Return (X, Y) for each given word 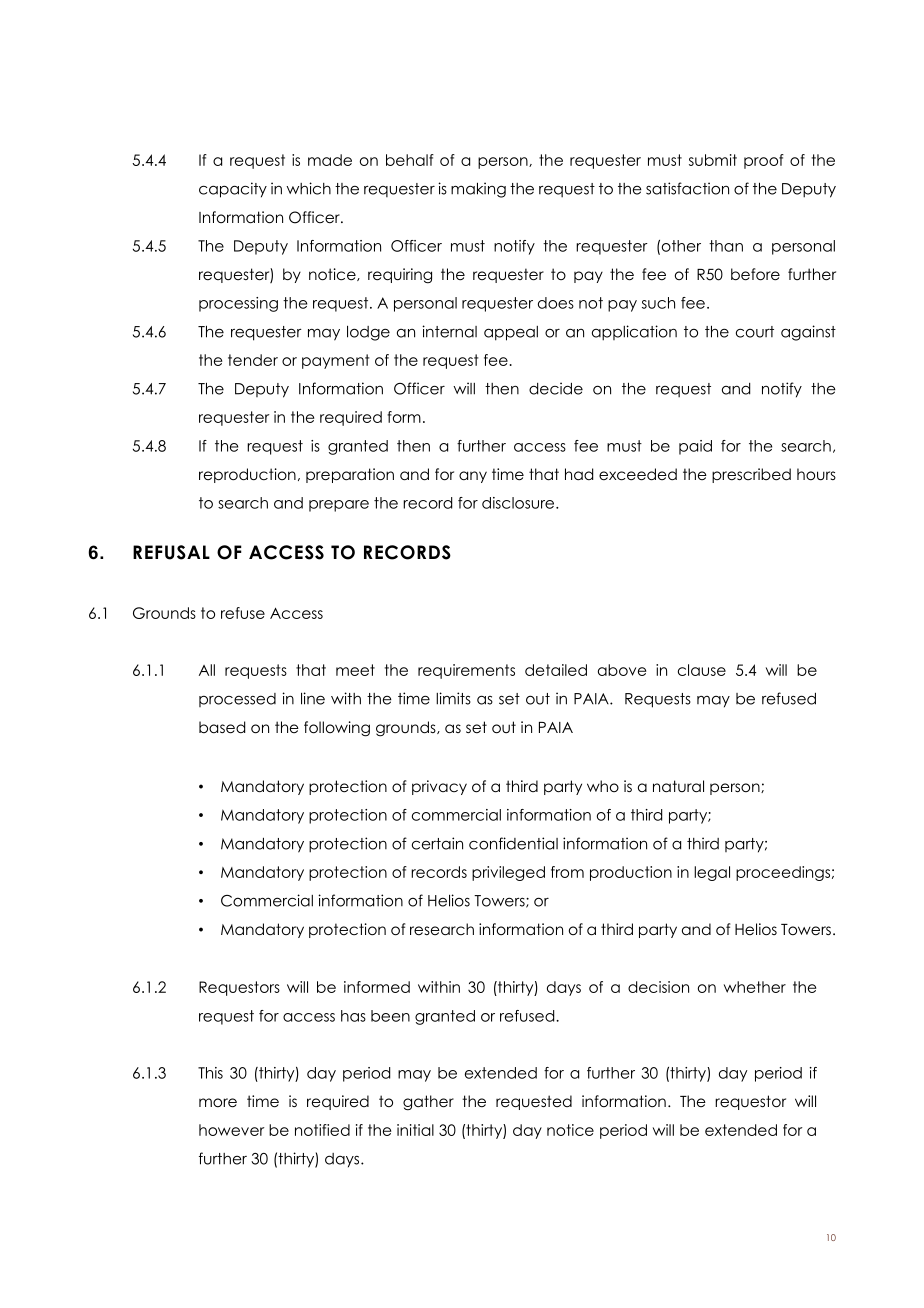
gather (428, 1103)
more (218, 1103)
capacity (233, 190)
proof (764, 161)
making (478, 190)
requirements (466, 671)
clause (702, 670)
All (207, 670)
